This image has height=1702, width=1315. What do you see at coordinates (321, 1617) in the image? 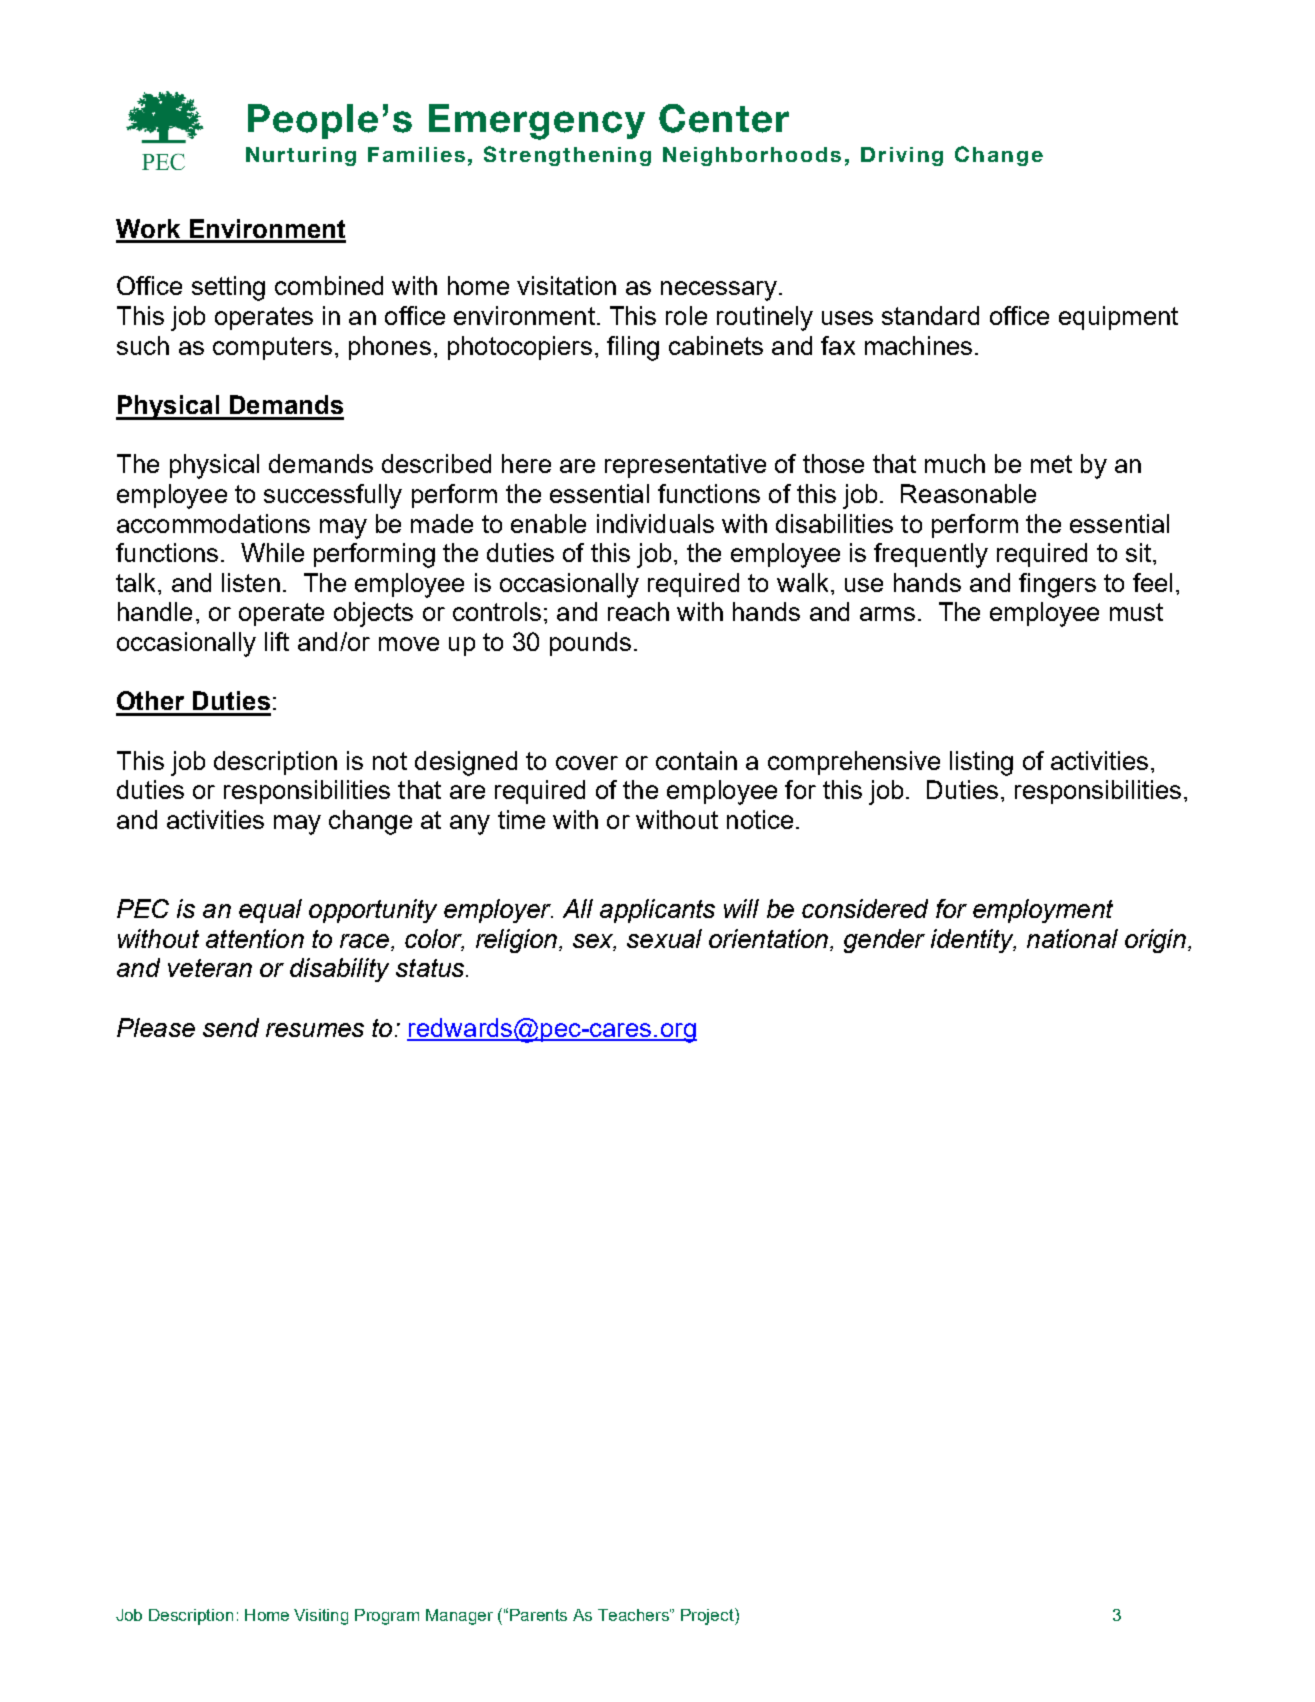
I see `Visiting` at bounding box center [321, 1617].
